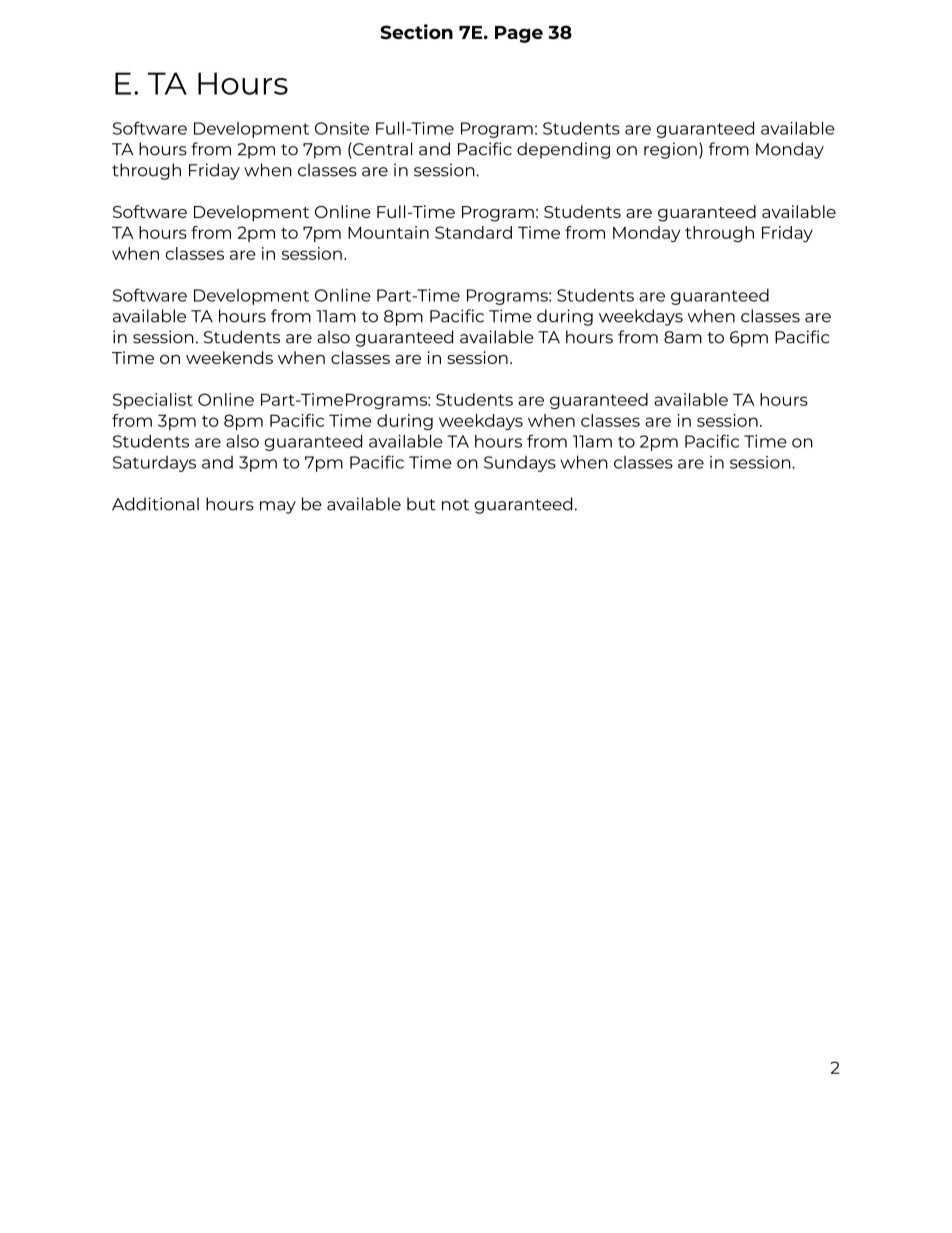  What do you see at coordinates (416, 32) in the document?
I see `Section` at bounding box center [416, 32].
